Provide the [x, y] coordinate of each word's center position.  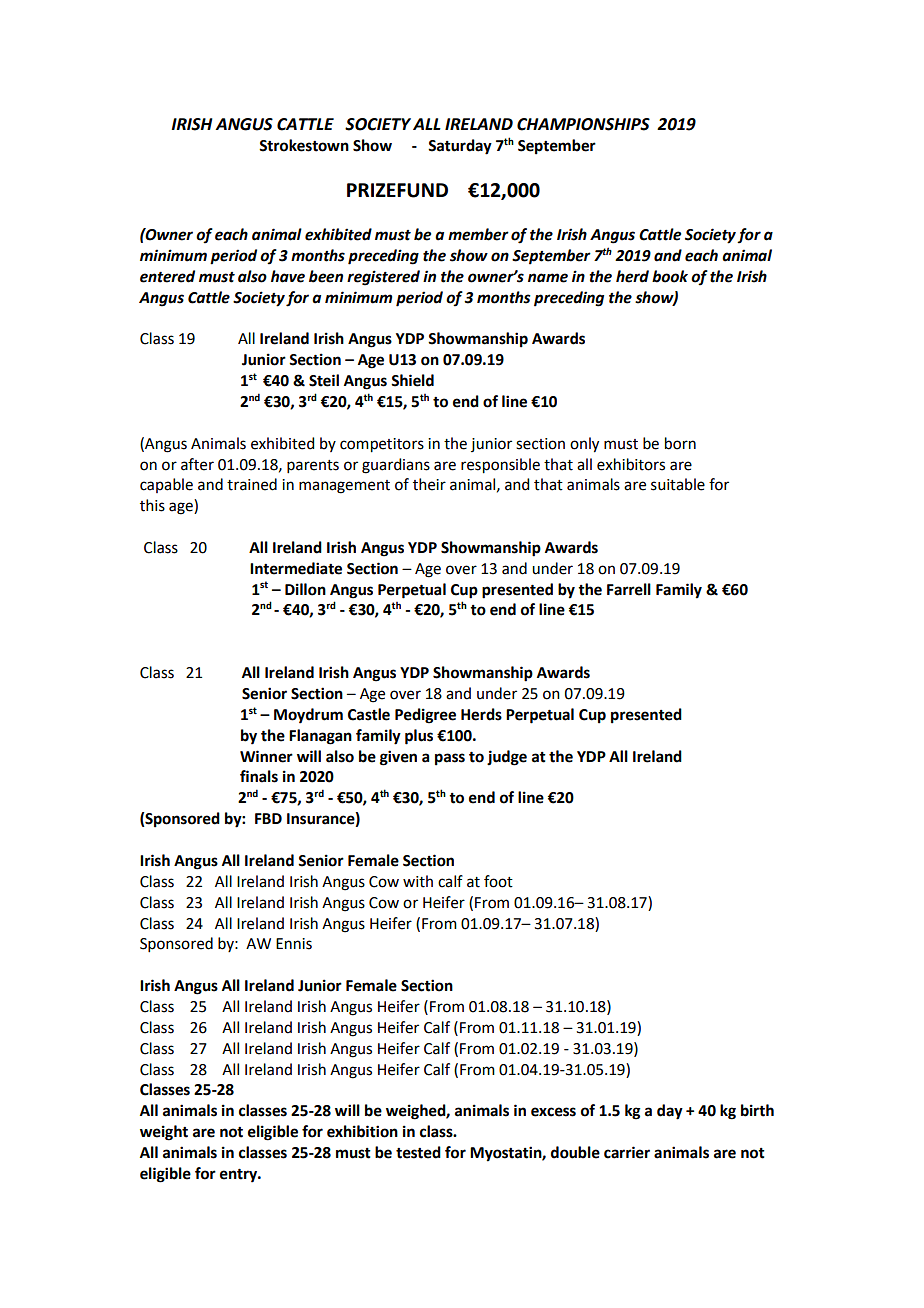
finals [259, 776]
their [429, 484]
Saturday [460, 147]
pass [450, 759]
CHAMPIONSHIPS [583, 124]
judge [507, 758]
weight [164, 1133]
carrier [627, 1152]
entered [167, 276]
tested [418, 1152]
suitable [678, 484]
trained [252, 484]
